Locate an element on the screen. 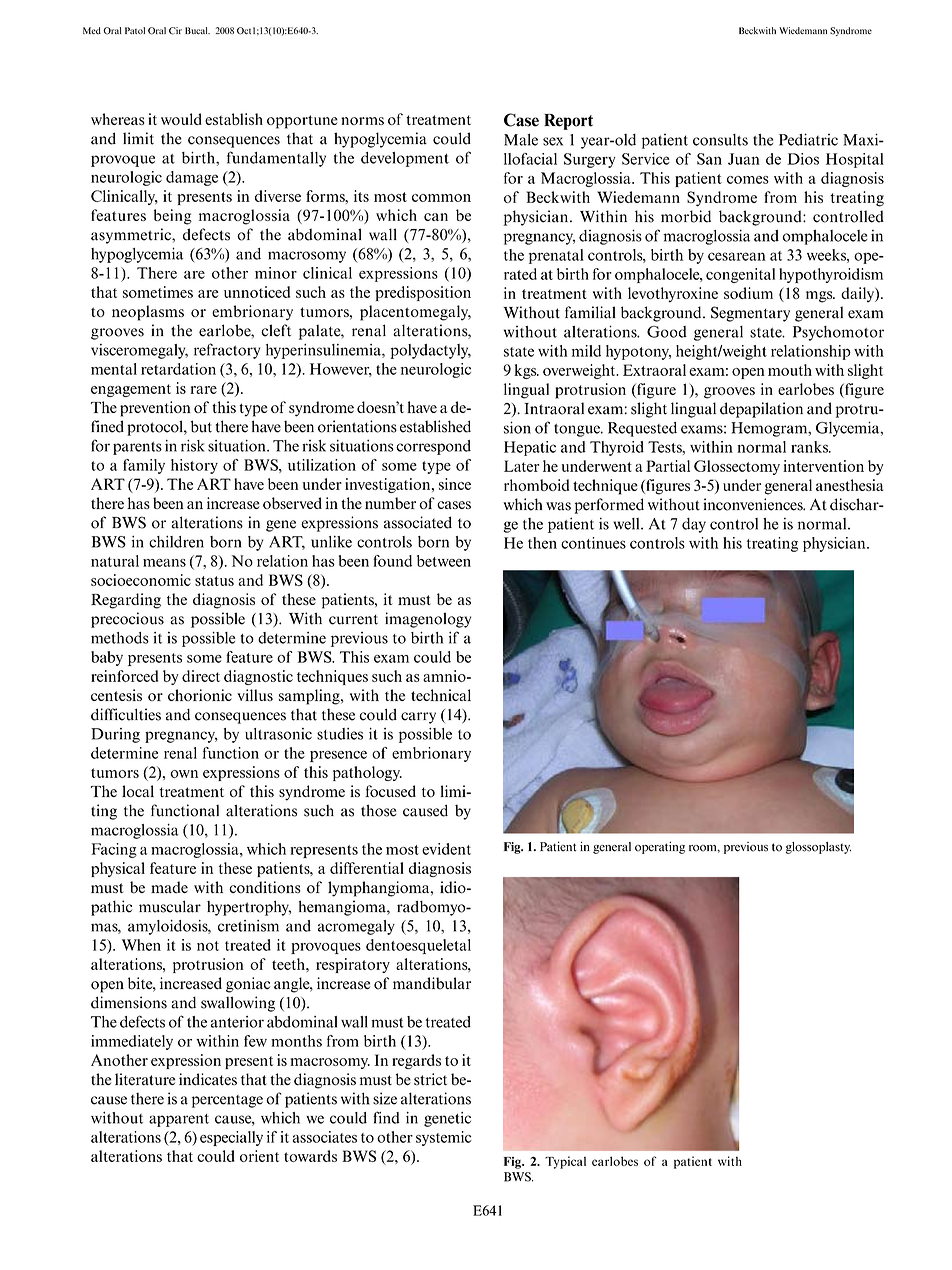 The image size is (952, 1270). rare is located at coordinates (204, 390).
